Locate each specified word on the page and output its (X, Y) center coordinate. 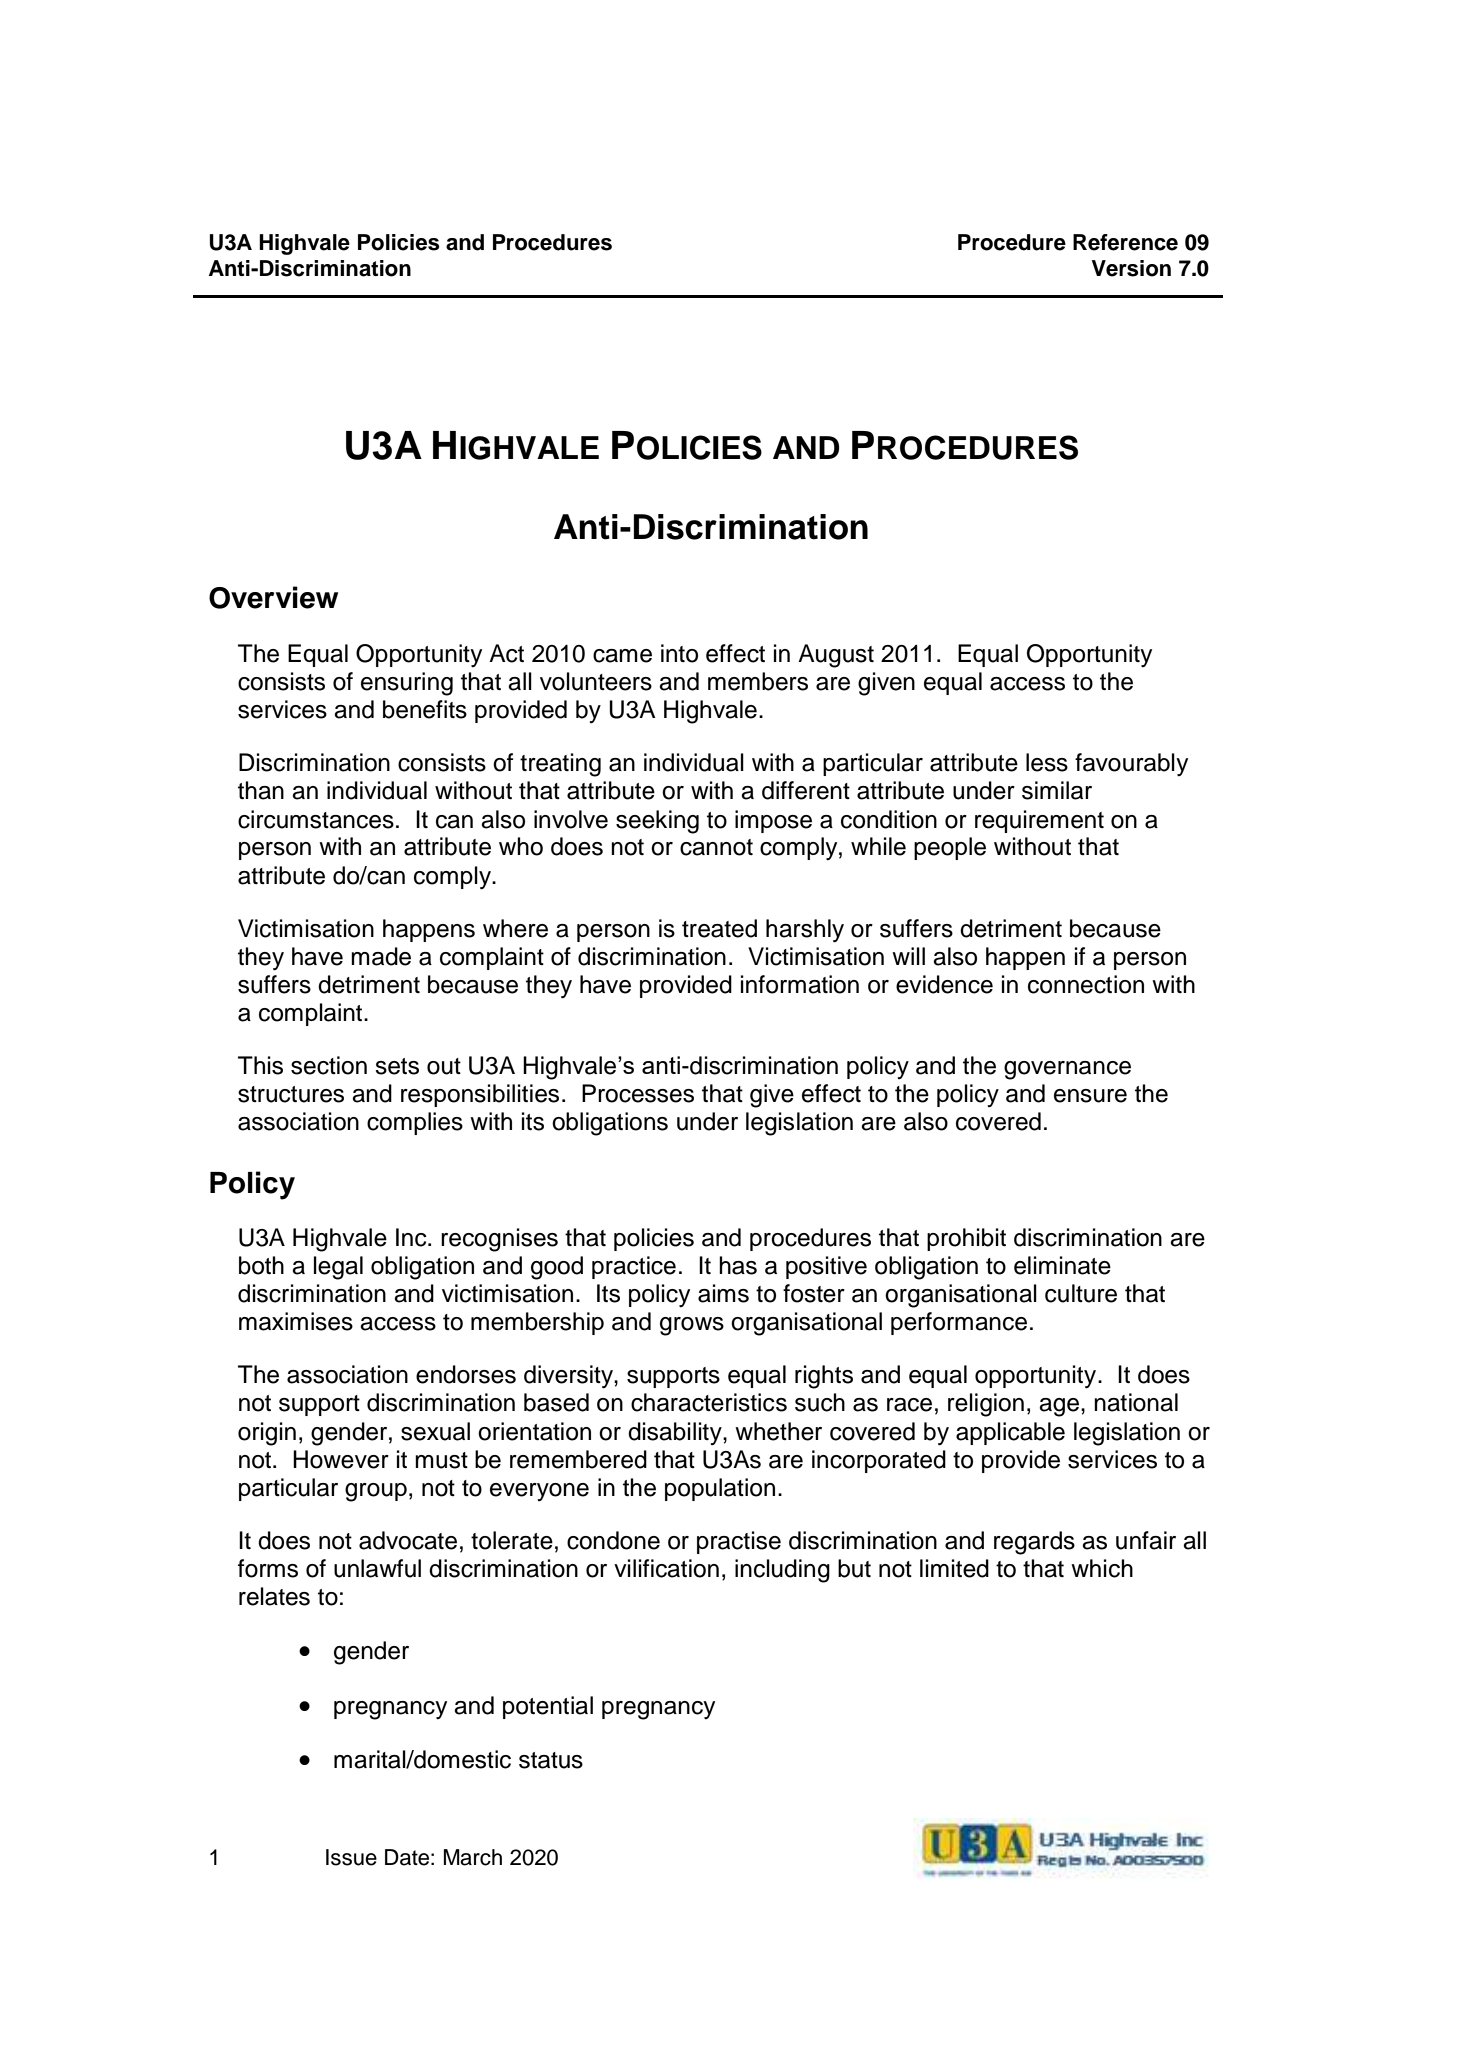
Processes (638, 1093)
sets (397, 1066)
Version (1131, 268)
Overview (273, 597)
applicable (1010, 1433)
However (341, 1459)
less (1047, 762)
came (622, 656)
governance (1067, 1070)
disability (676, 1433)
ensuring (407, 684)
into (679, 653)
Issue (351, 1857)
